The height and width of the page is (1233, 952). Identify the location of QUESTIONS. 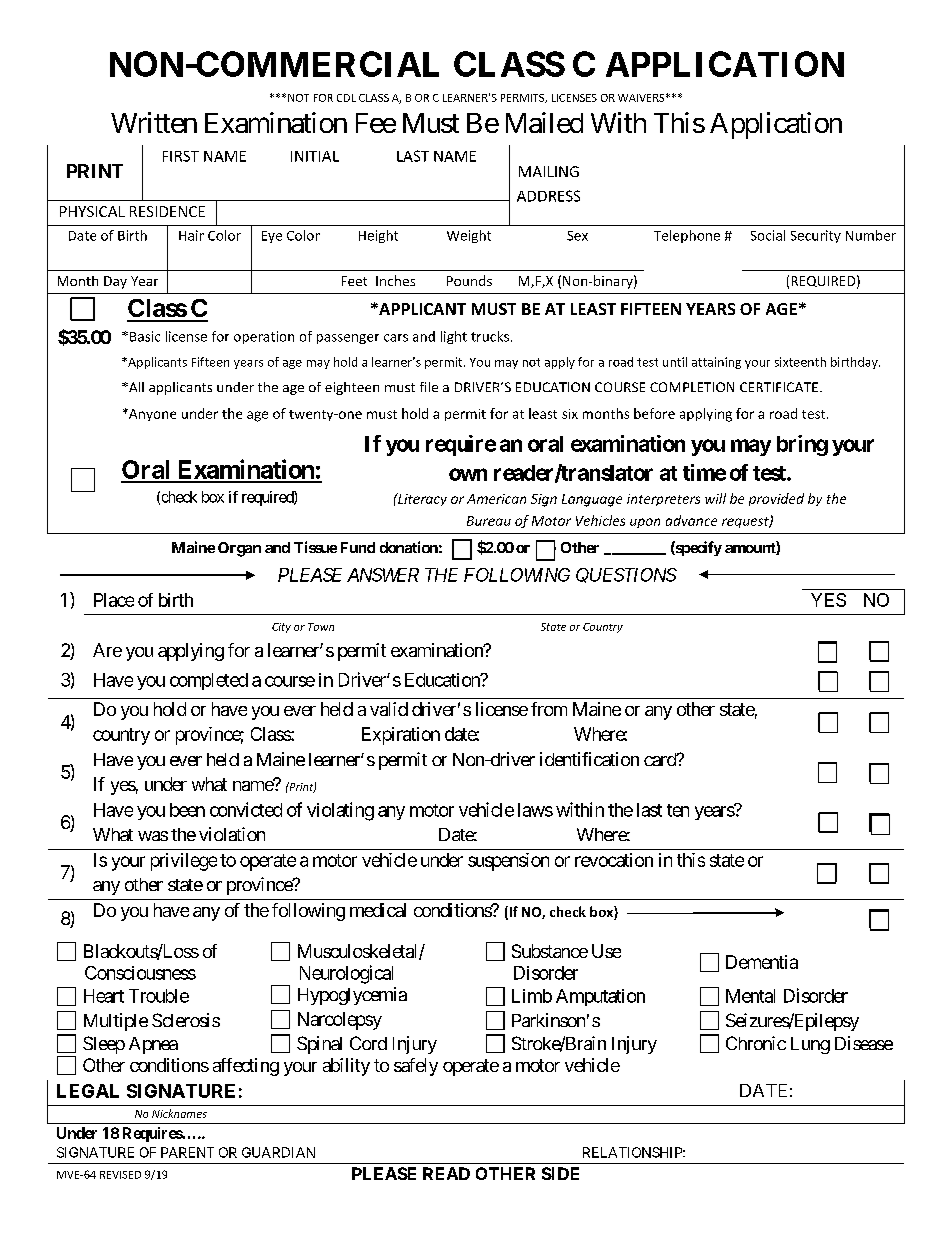
(626, 575).
